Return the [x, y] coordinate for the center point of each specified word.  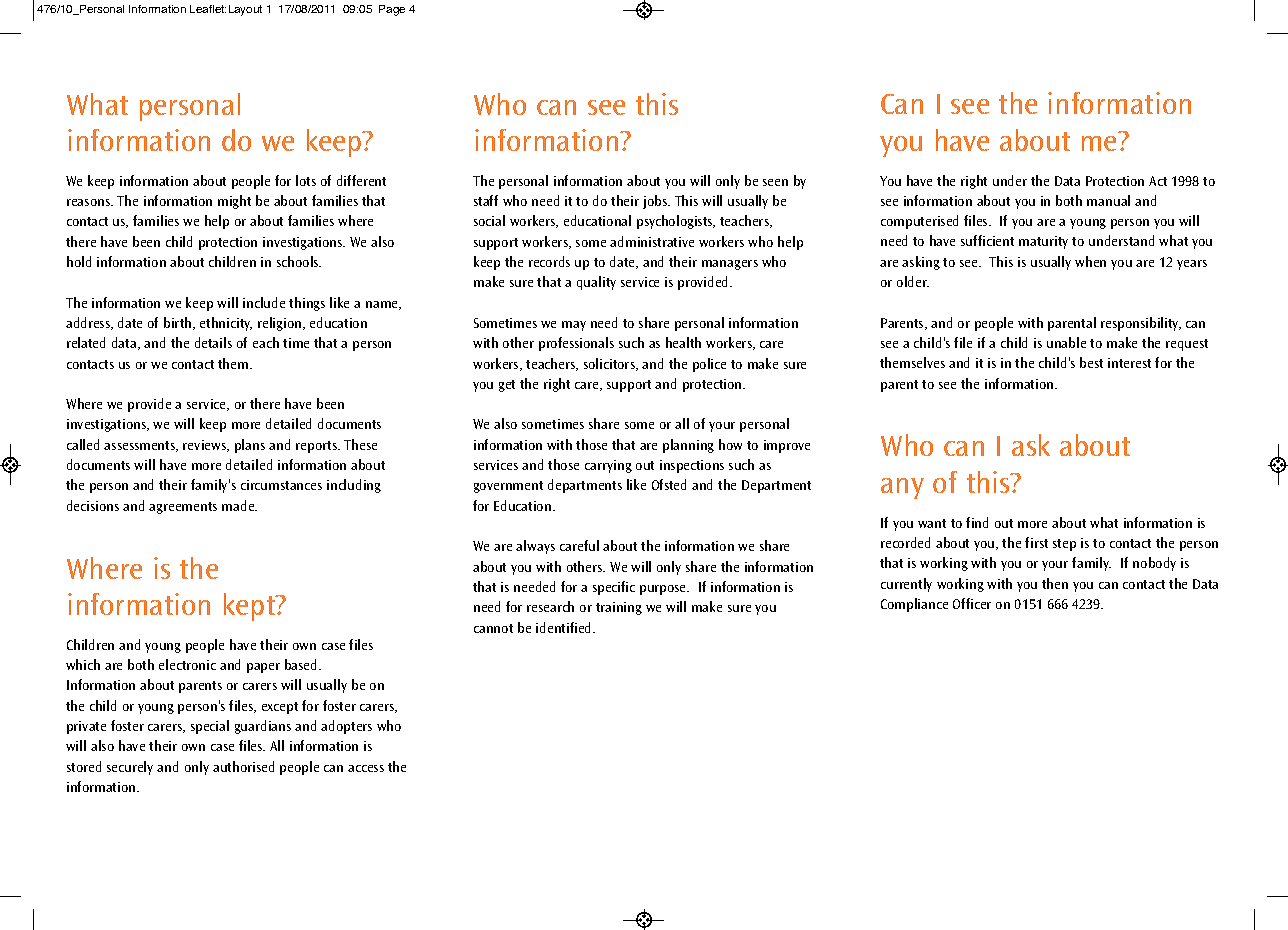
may [574, 326]
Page [392, 10]
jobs [656, 202]
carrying [608, 466]
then [1055, 583]
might [234, 202]
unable [1066, 342]
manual [1108, 200]
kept [250, 607]
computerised [919, 222]
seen [775, 182]
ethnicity [226, 324]
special [210, 727]
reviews [206, 446]
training [619, 608]
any [902, 488]
